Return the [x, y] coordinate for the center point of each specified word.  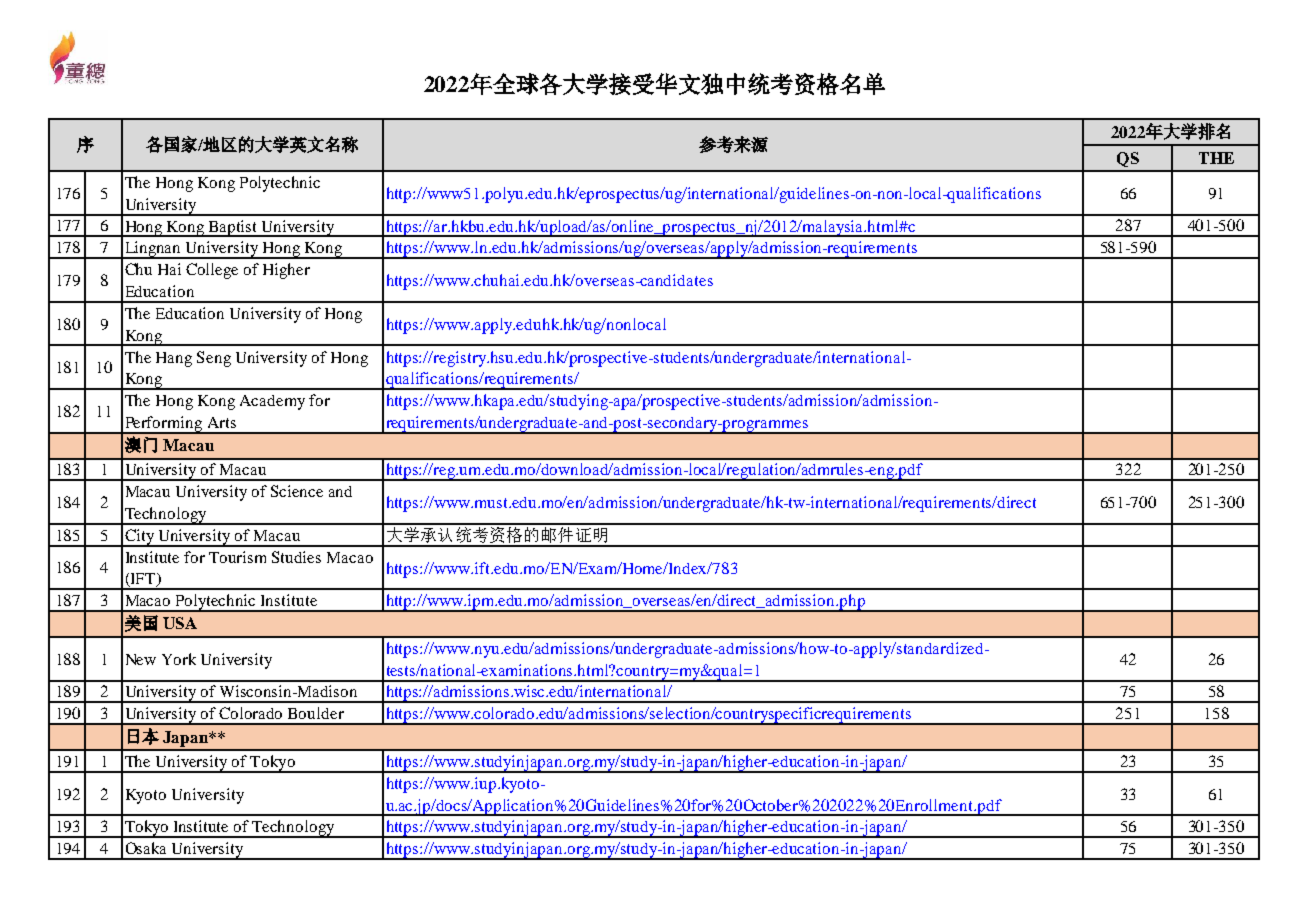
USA [180, 623]
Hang [174, 359]
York [179, 659]
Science [297, 491]
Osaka [146, 848]
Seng [214, 359]
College [212, 271]
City [139, 538]
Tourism [237, 557]
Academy [272, 402]
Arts [222, 422]
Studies [296, 557]
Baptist [233, 228]
